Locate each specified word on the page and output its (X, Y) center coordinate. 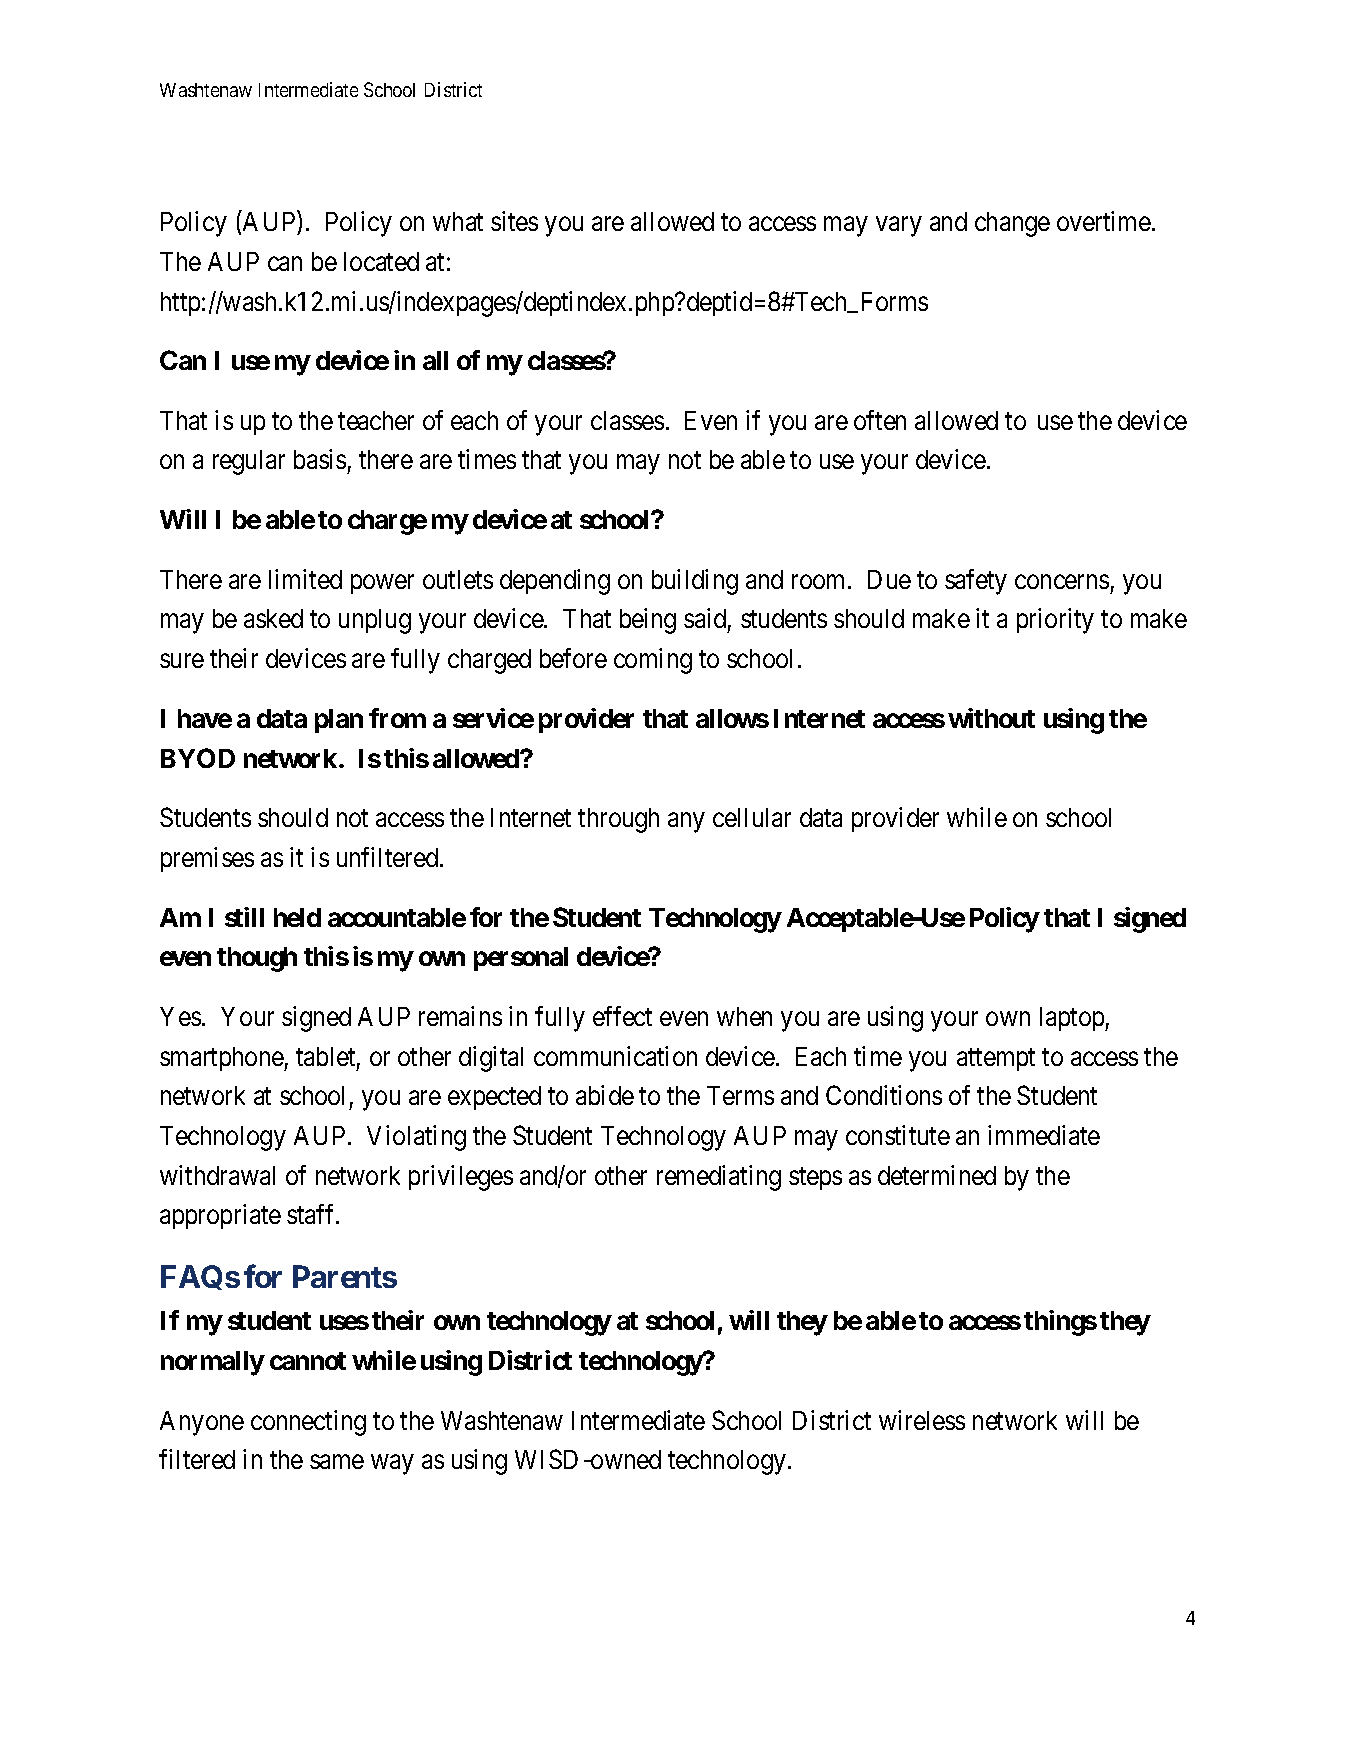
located (381, 261)
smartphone (222, 1059)
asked (273, 618)
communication (615, 1056)
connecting (308, 1423)
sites (514, 221)
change (1012, 224)
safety (976, 582)
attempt (996, 1059)
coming (653, 661)
